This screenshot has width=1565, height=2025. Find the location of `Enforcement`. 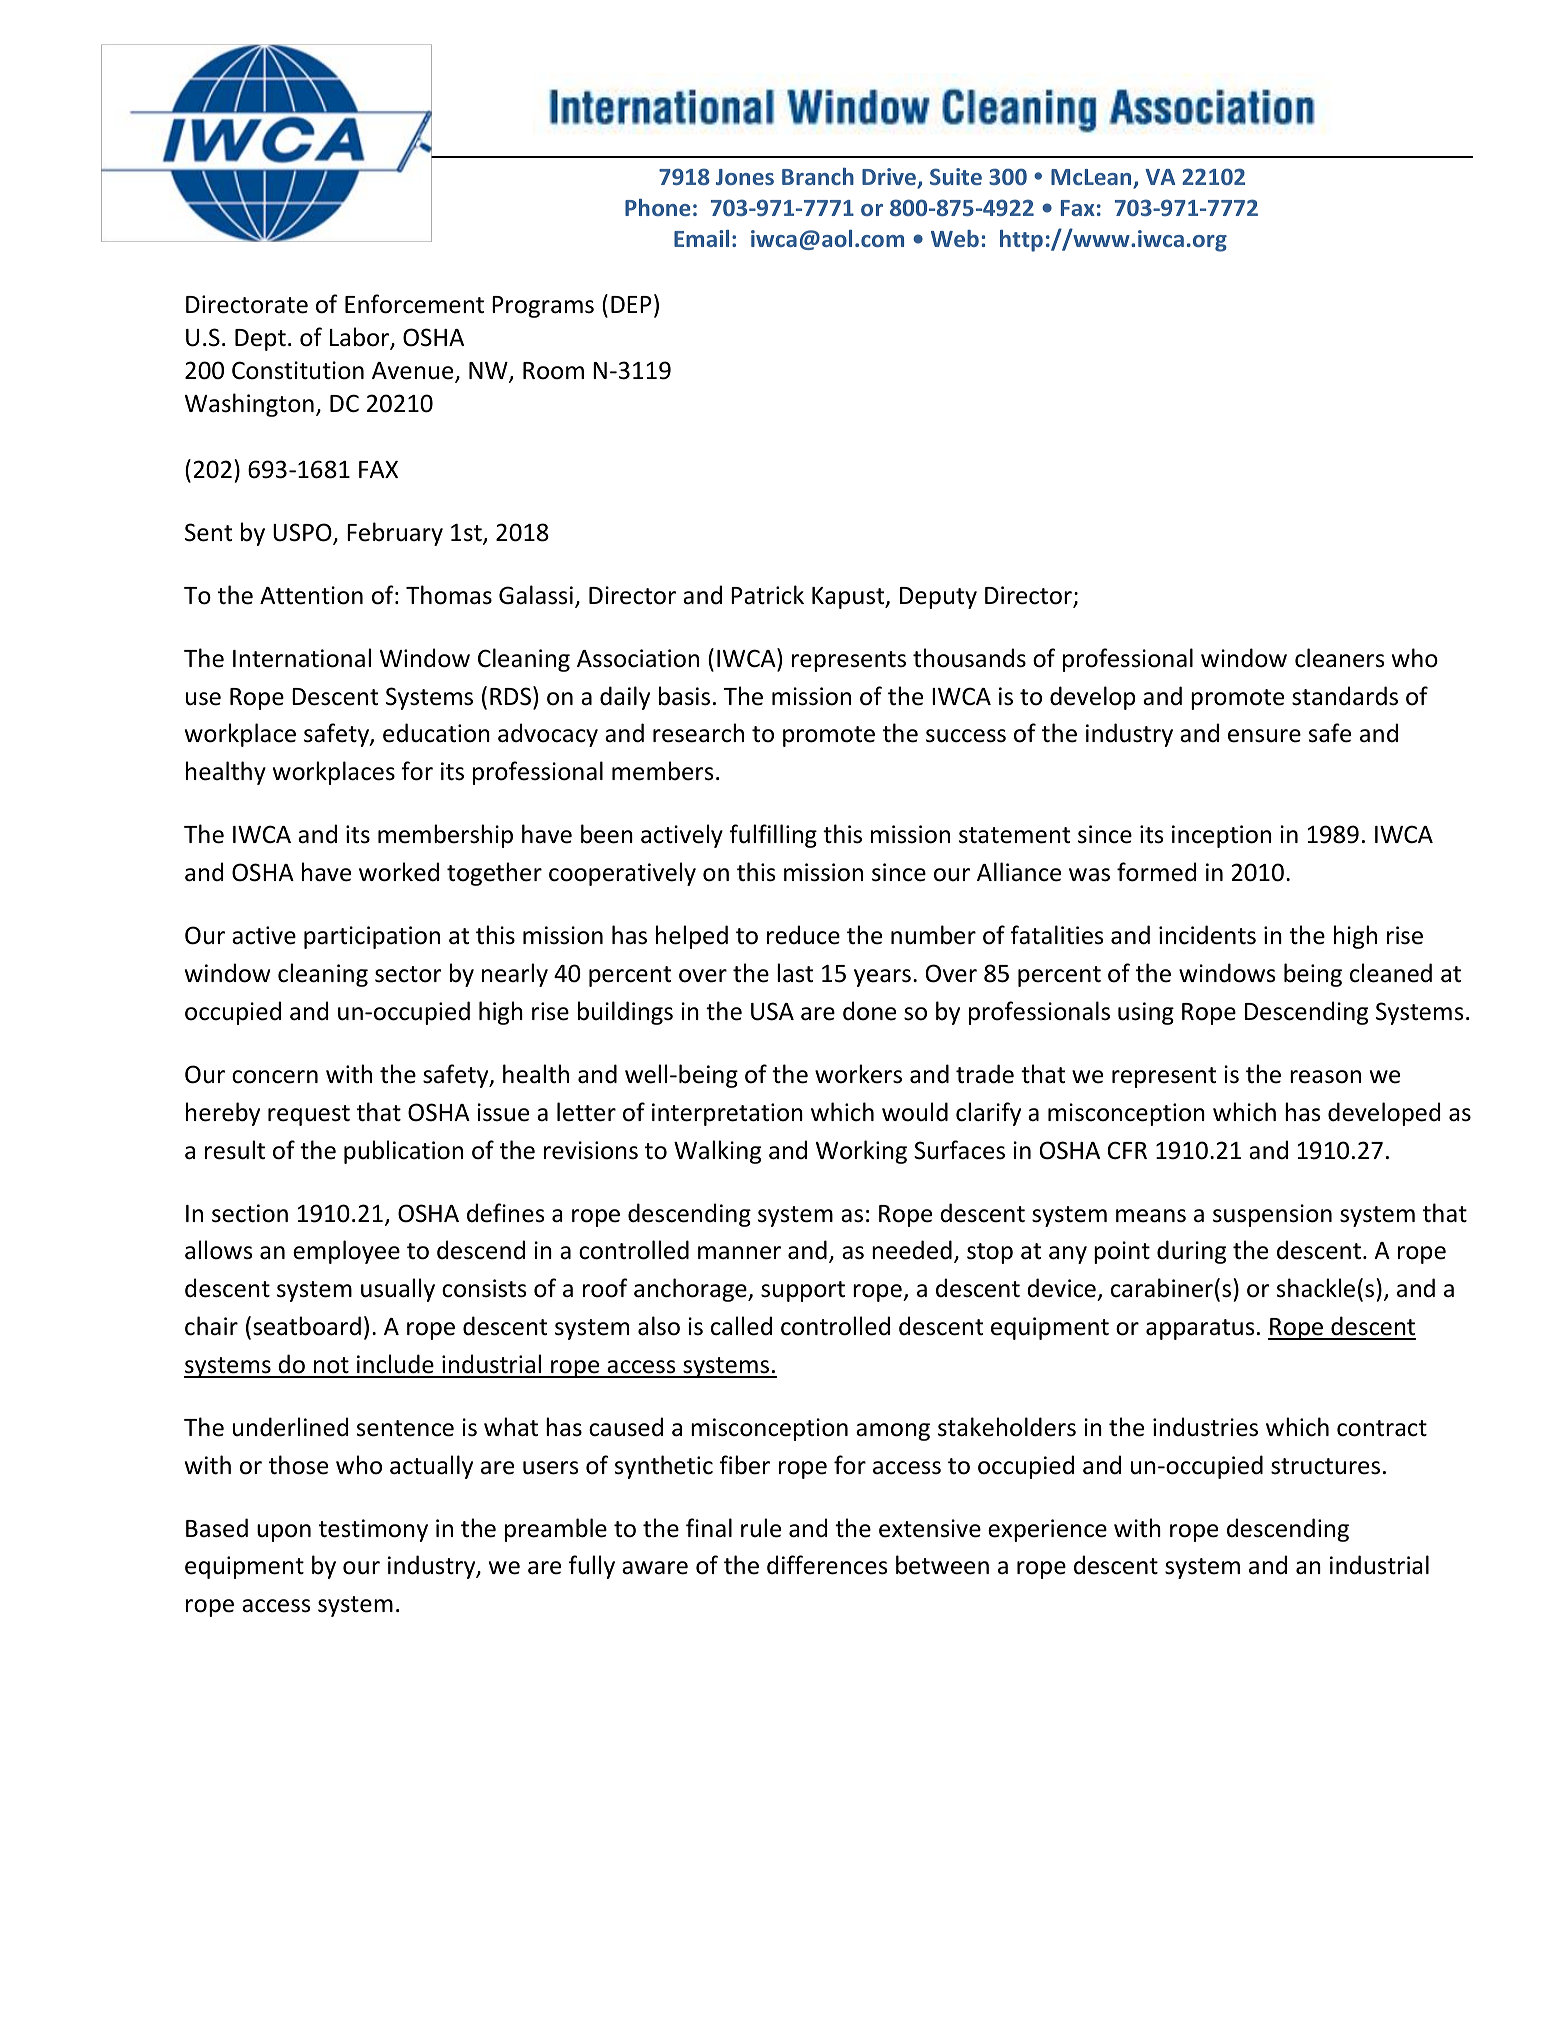

Enforcement is located at coordinates (414, 304).
